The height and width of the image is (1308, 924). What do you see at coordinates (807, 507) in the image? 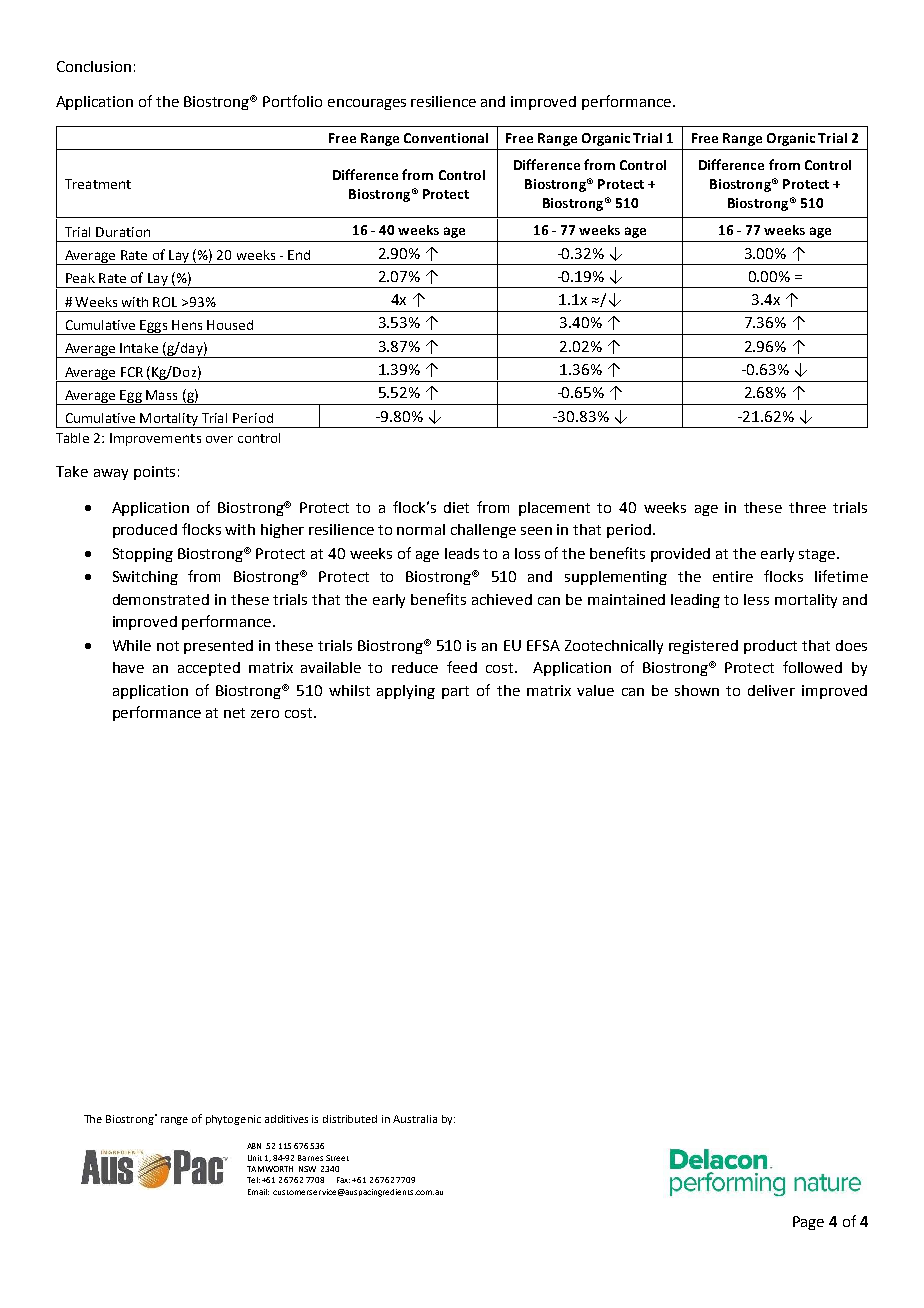
I see `three` at bounding box center [807, 507].
